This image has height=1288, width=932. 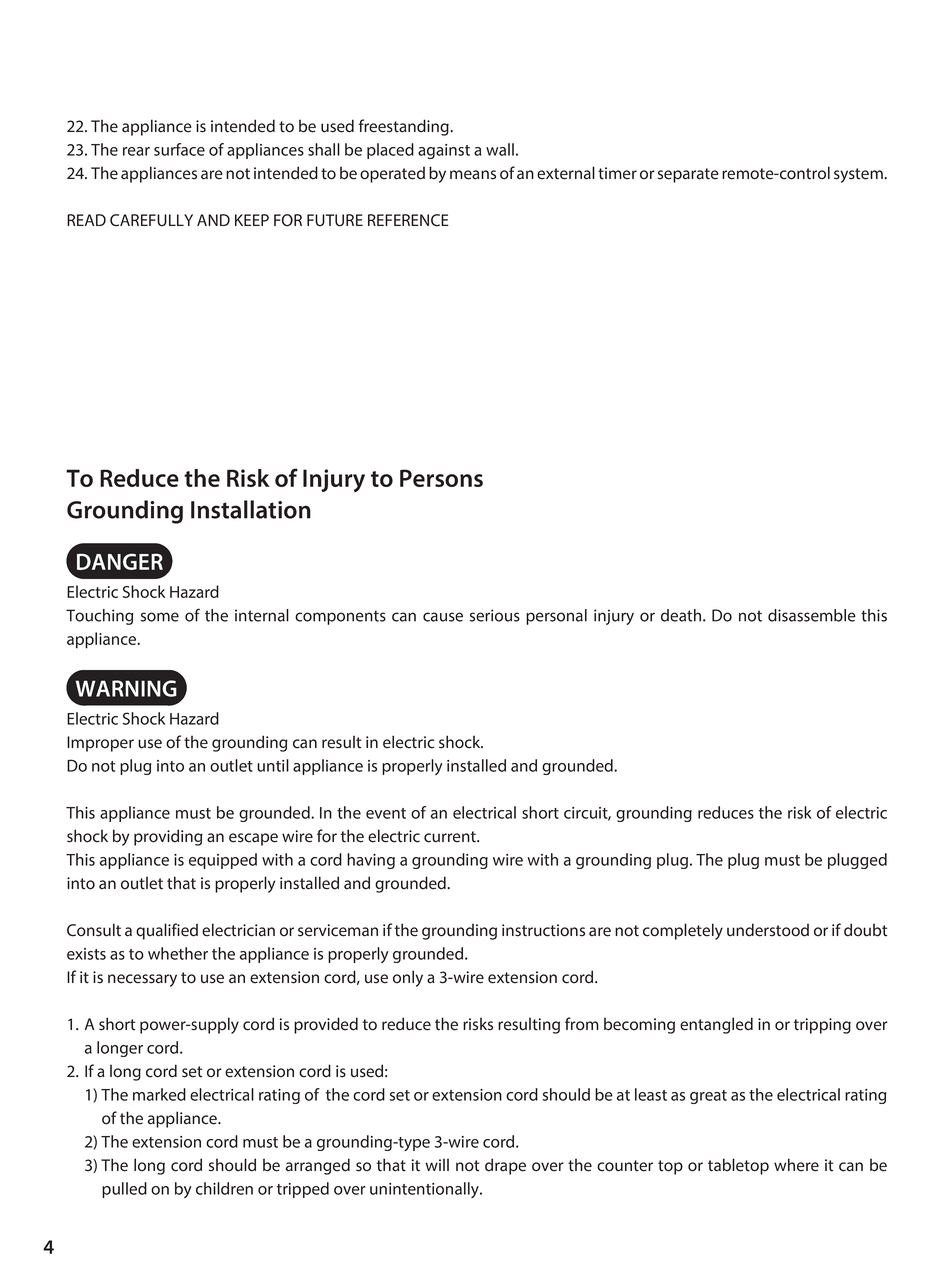 I want to click on disassemble, so click(x=812, y=615).
